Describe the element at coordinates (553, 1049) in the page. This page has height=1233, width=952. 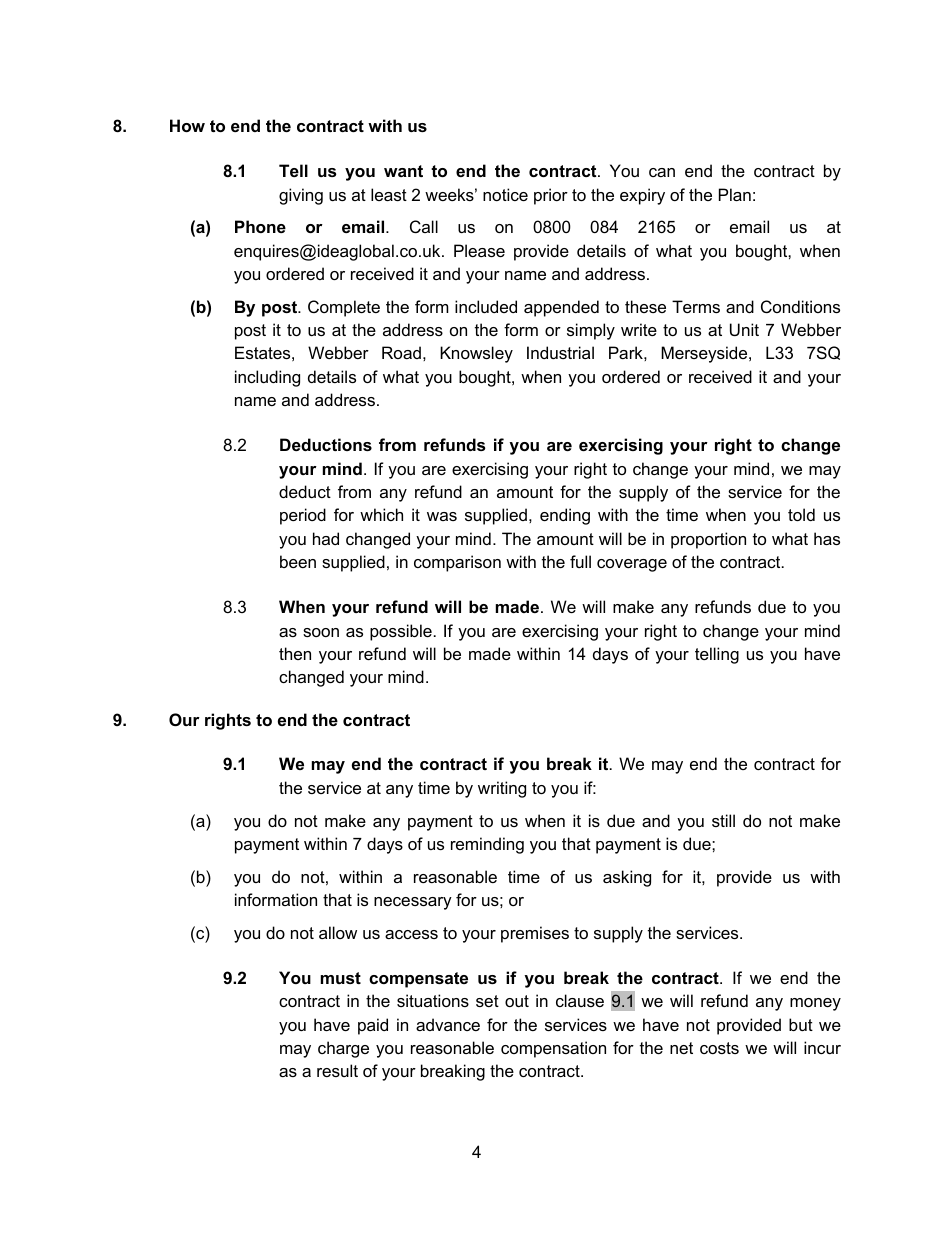
I see `compensation` at that location.
